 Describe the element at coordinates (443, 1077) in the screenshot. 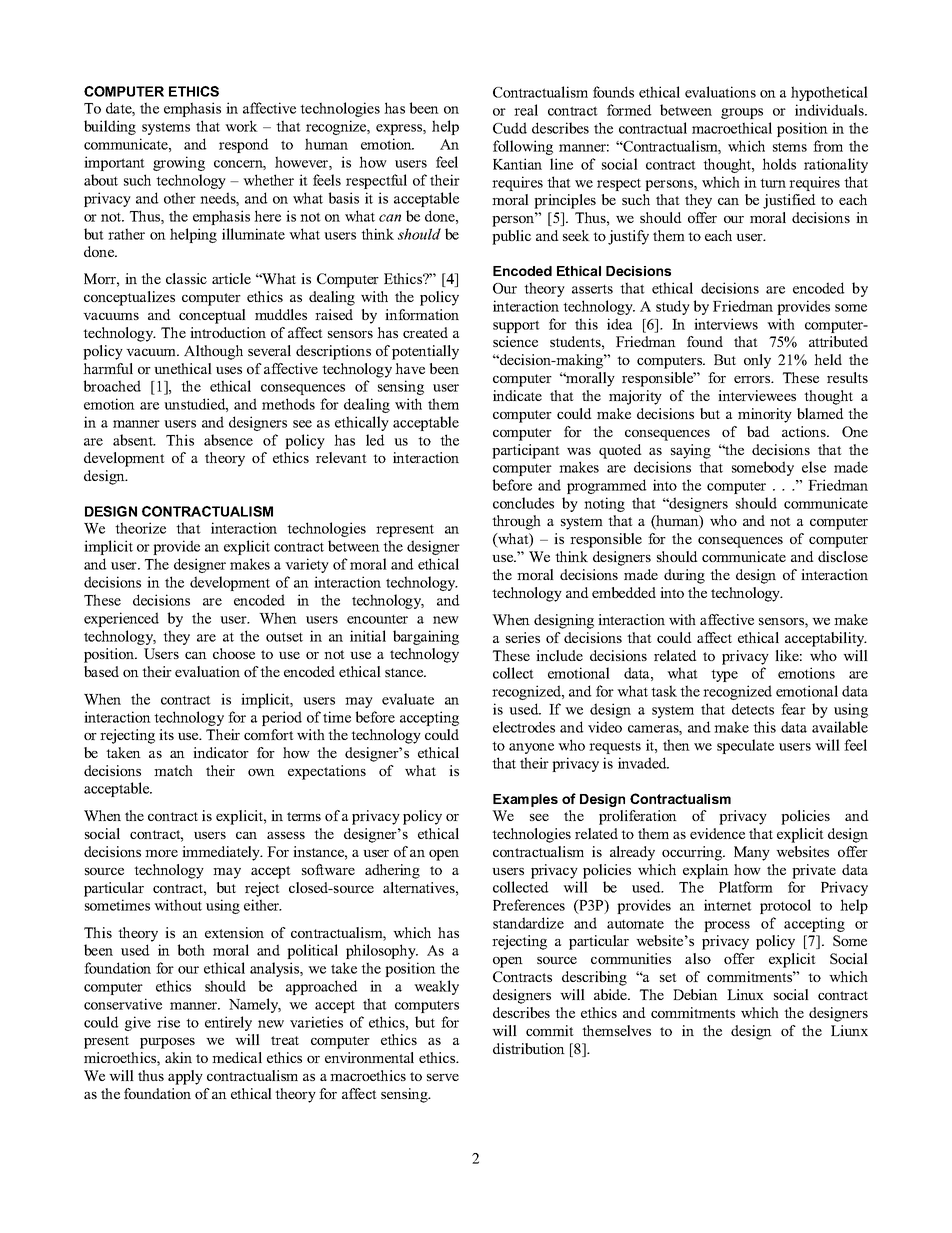

I see `serve` at that location.
